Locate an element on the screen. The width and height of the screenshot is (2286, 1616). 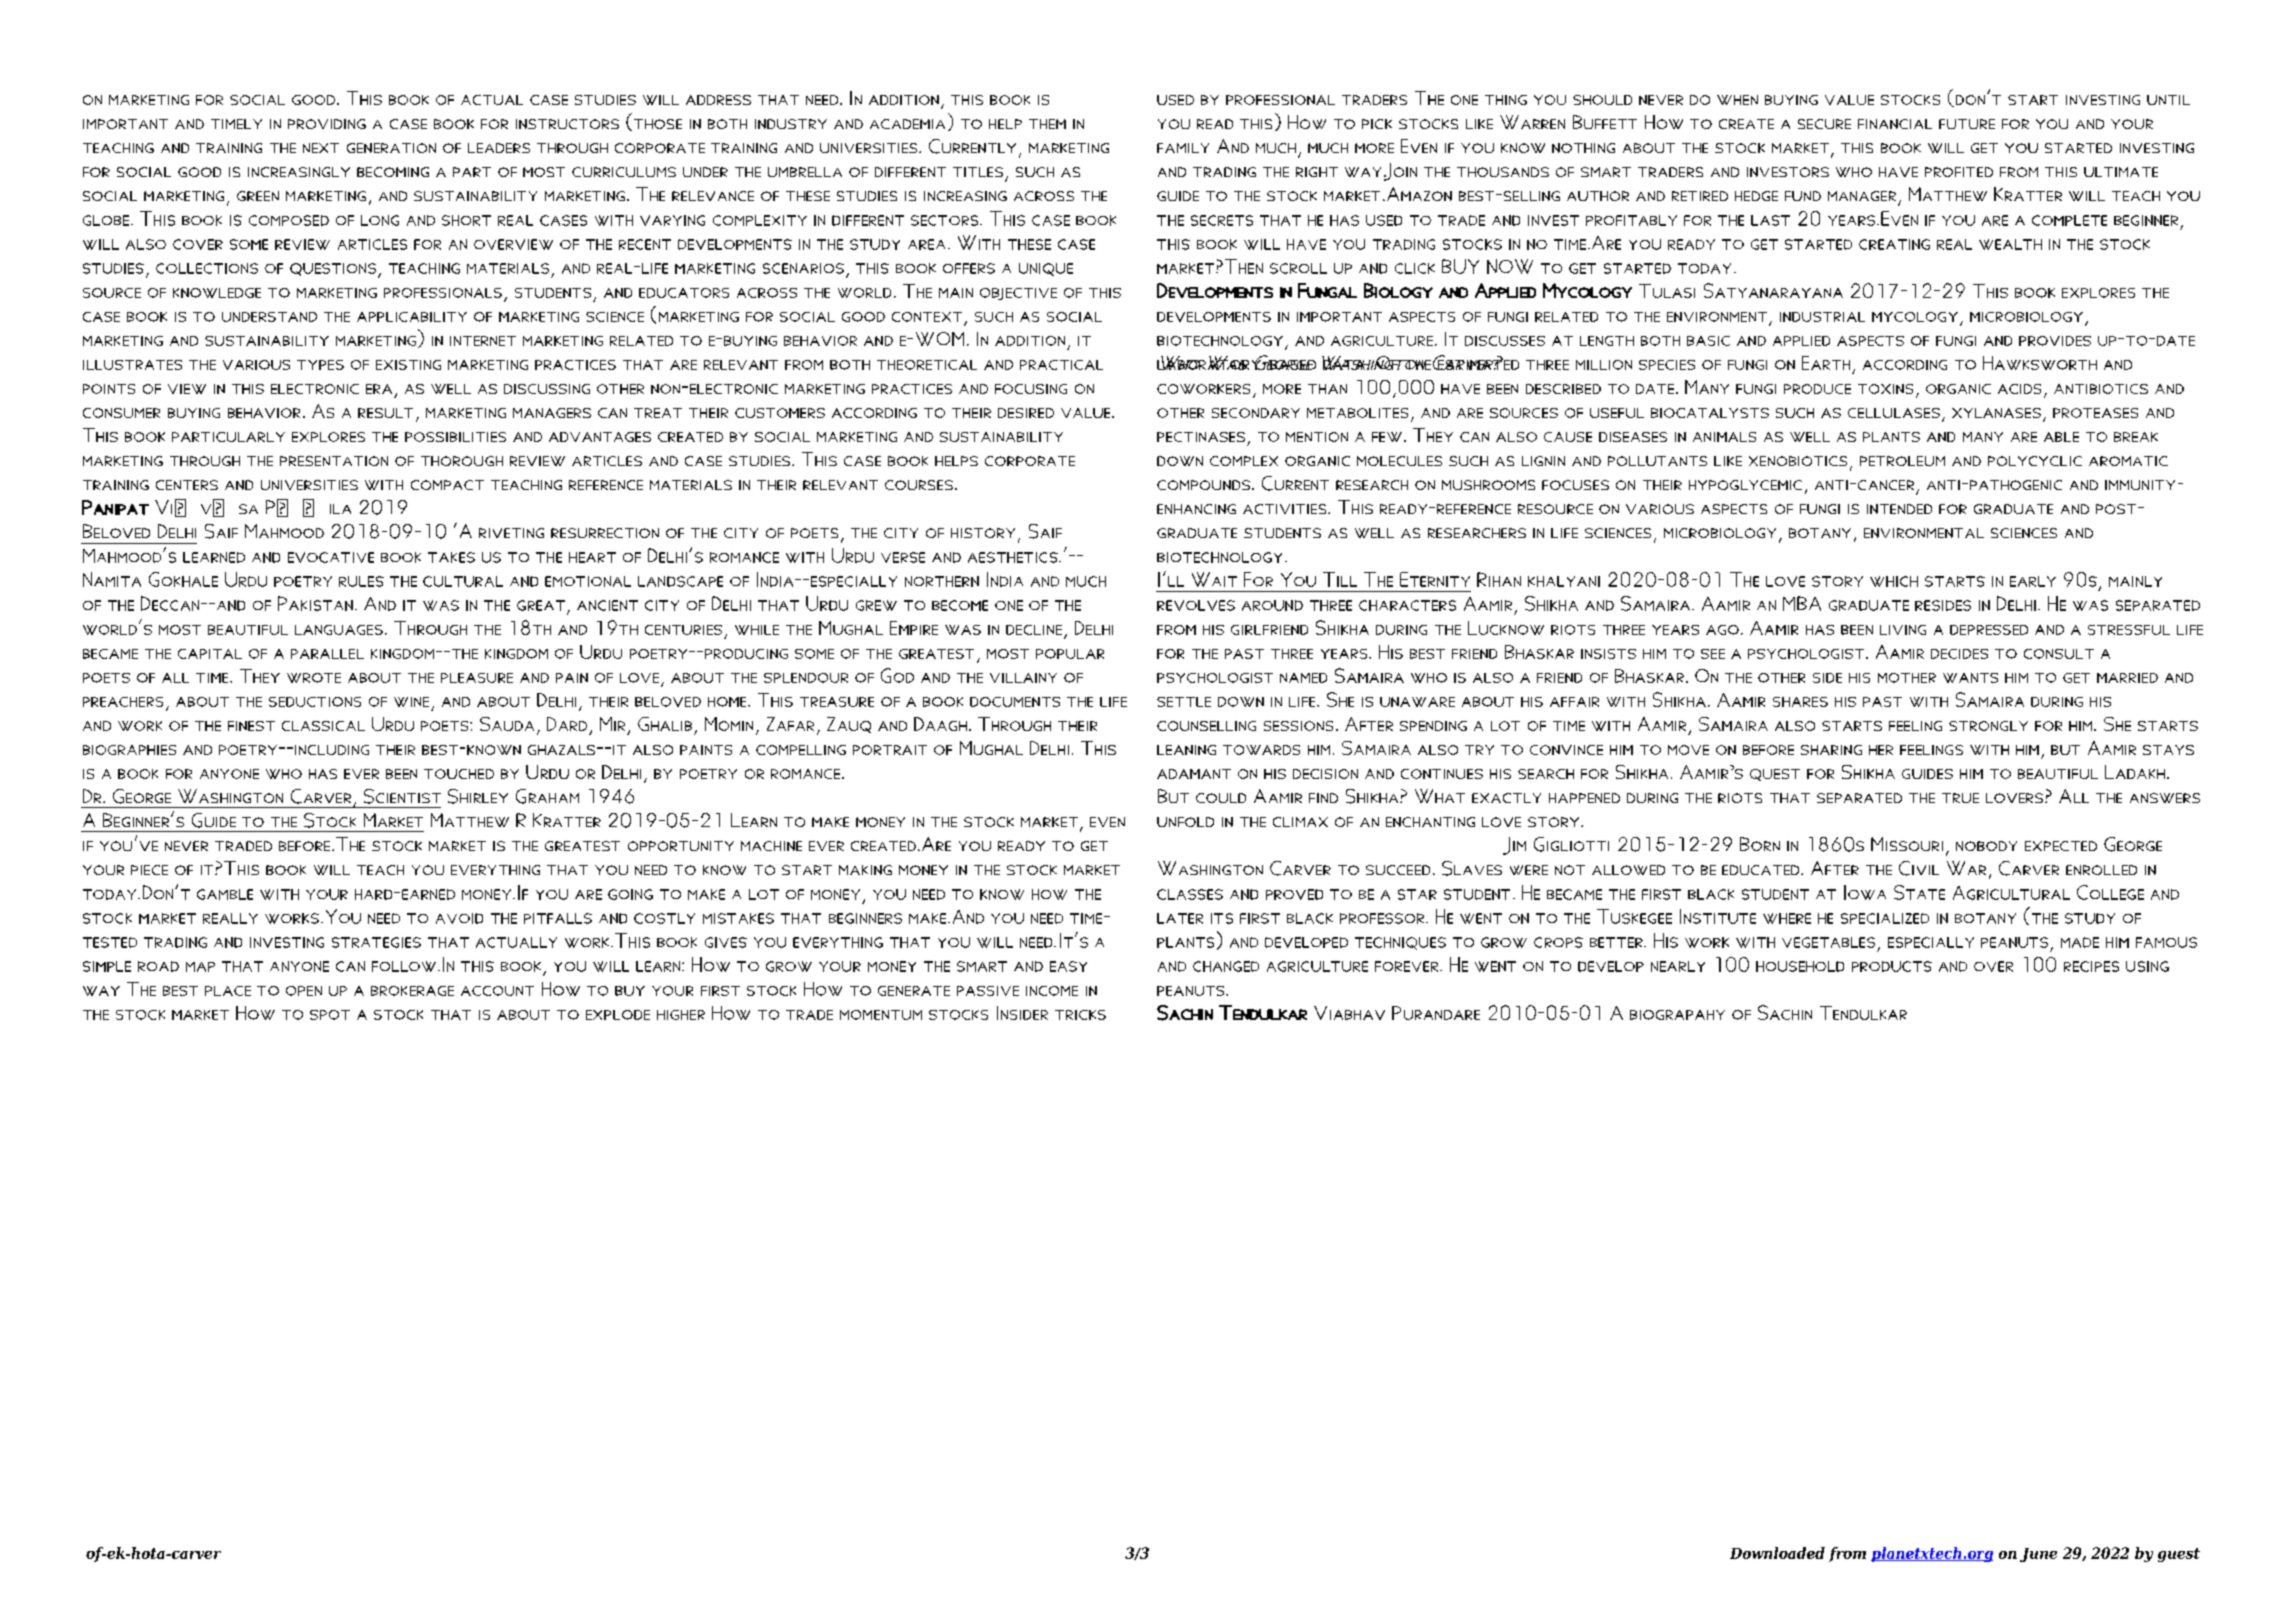
family is located at coordinates (1183, 148).
